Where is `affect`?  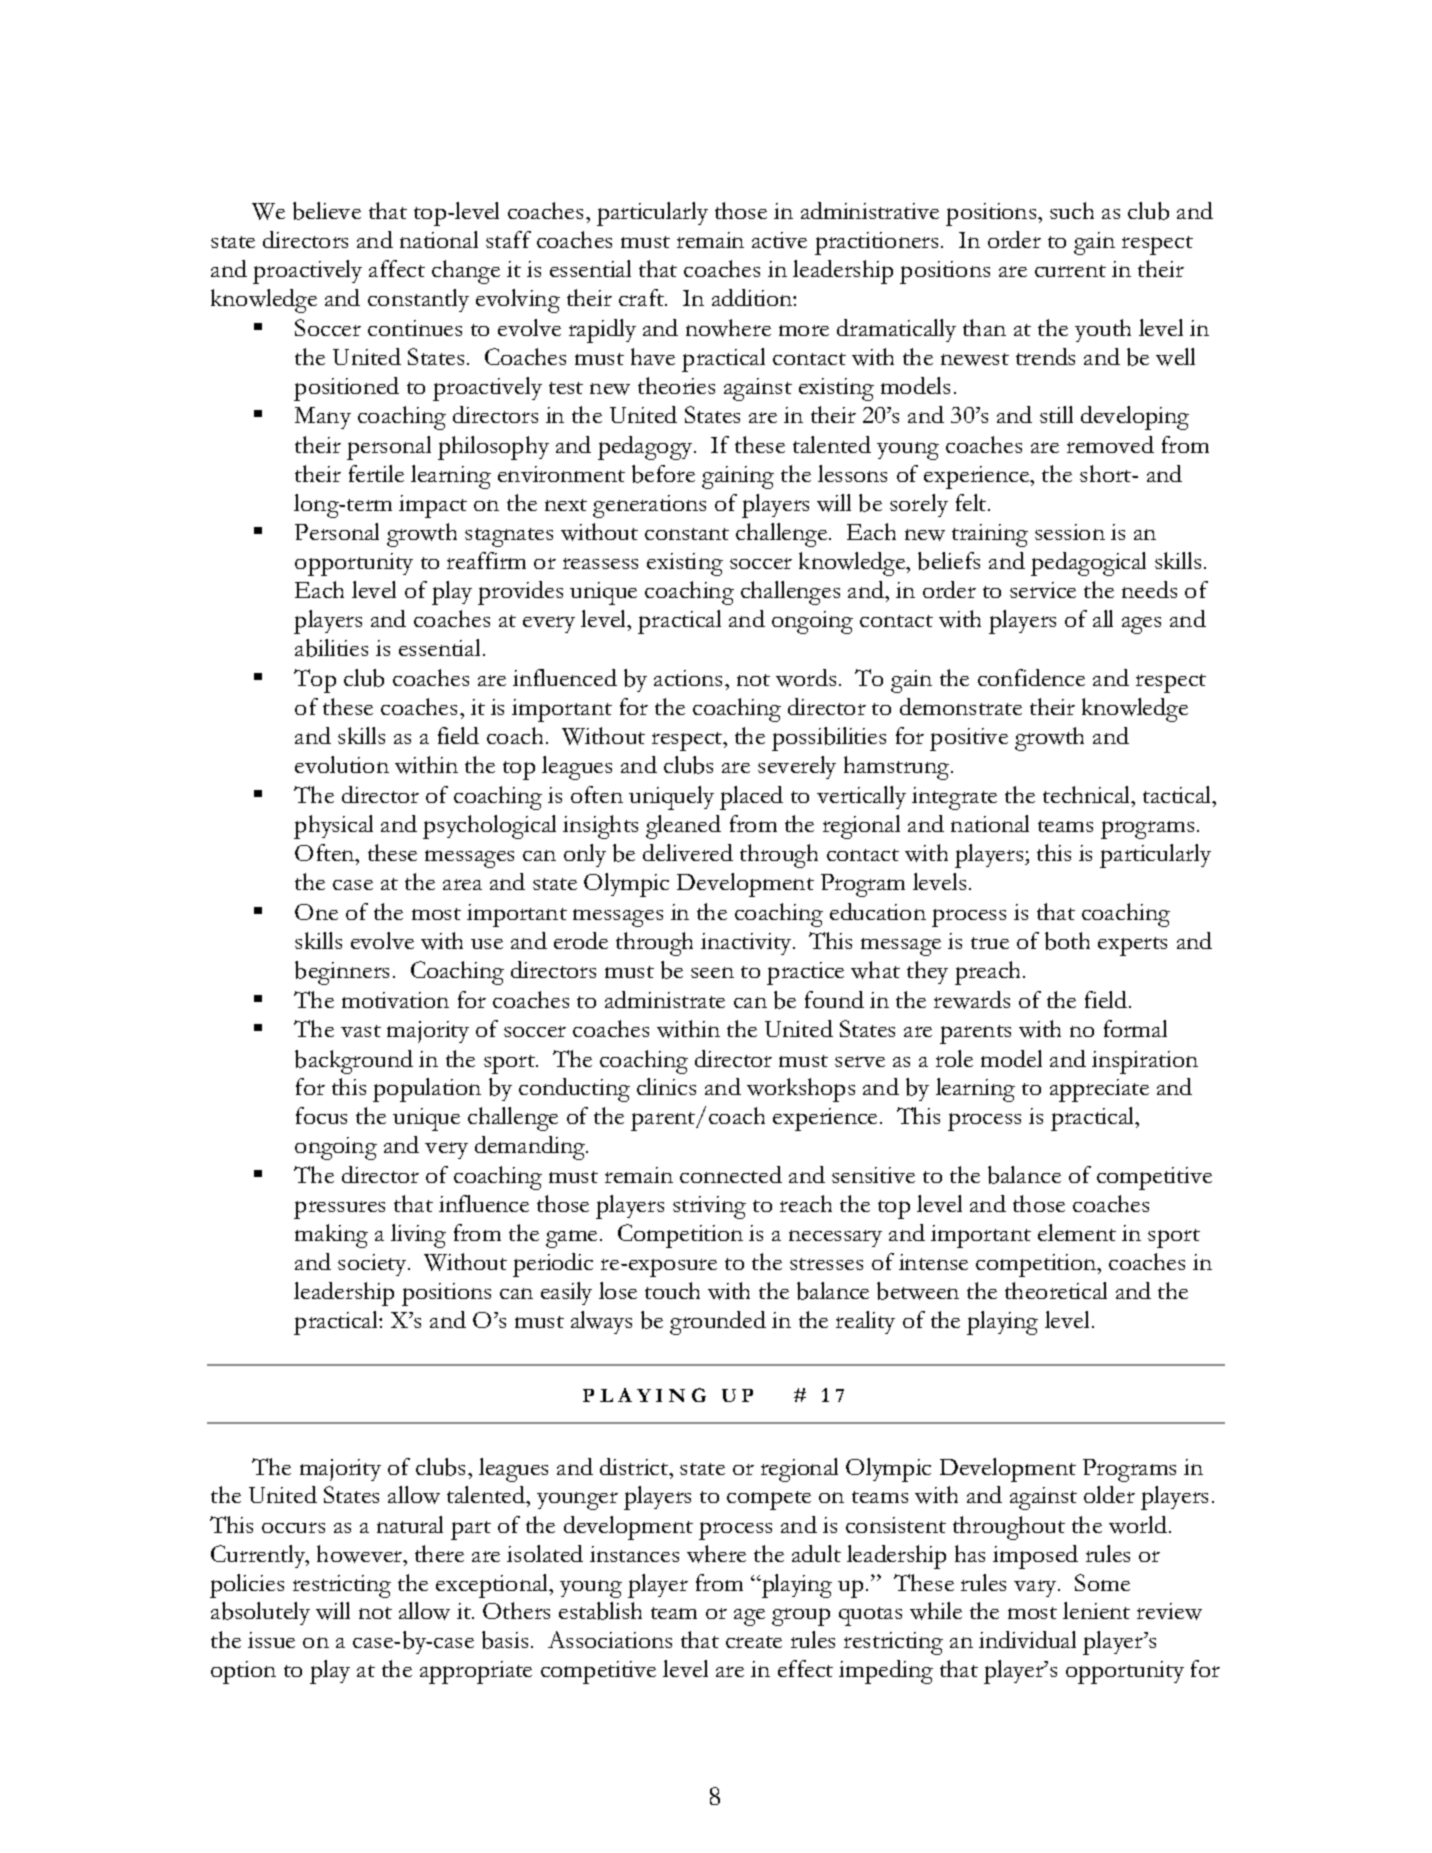
affect is located at coordinates (397, 268).
